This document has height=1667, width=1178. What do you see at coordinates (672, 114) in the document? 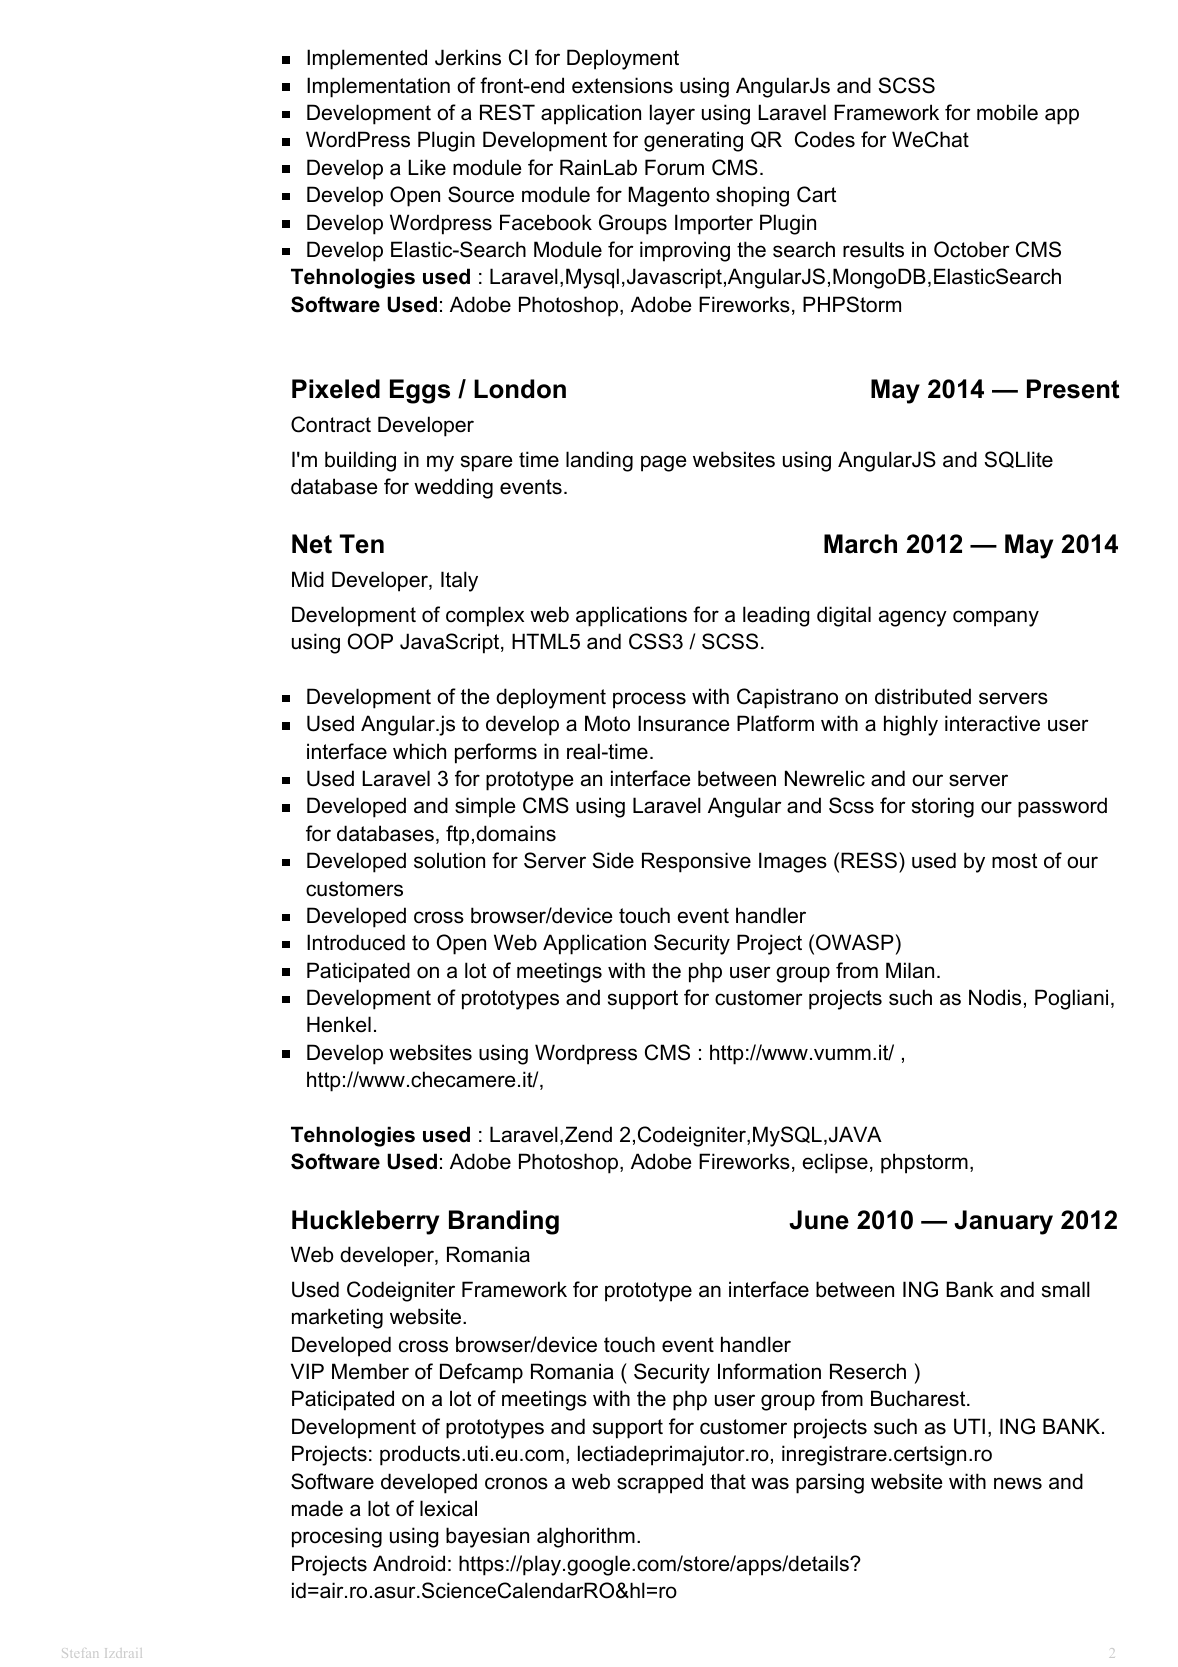
I see `layer` at bounding box center [672, 114].
